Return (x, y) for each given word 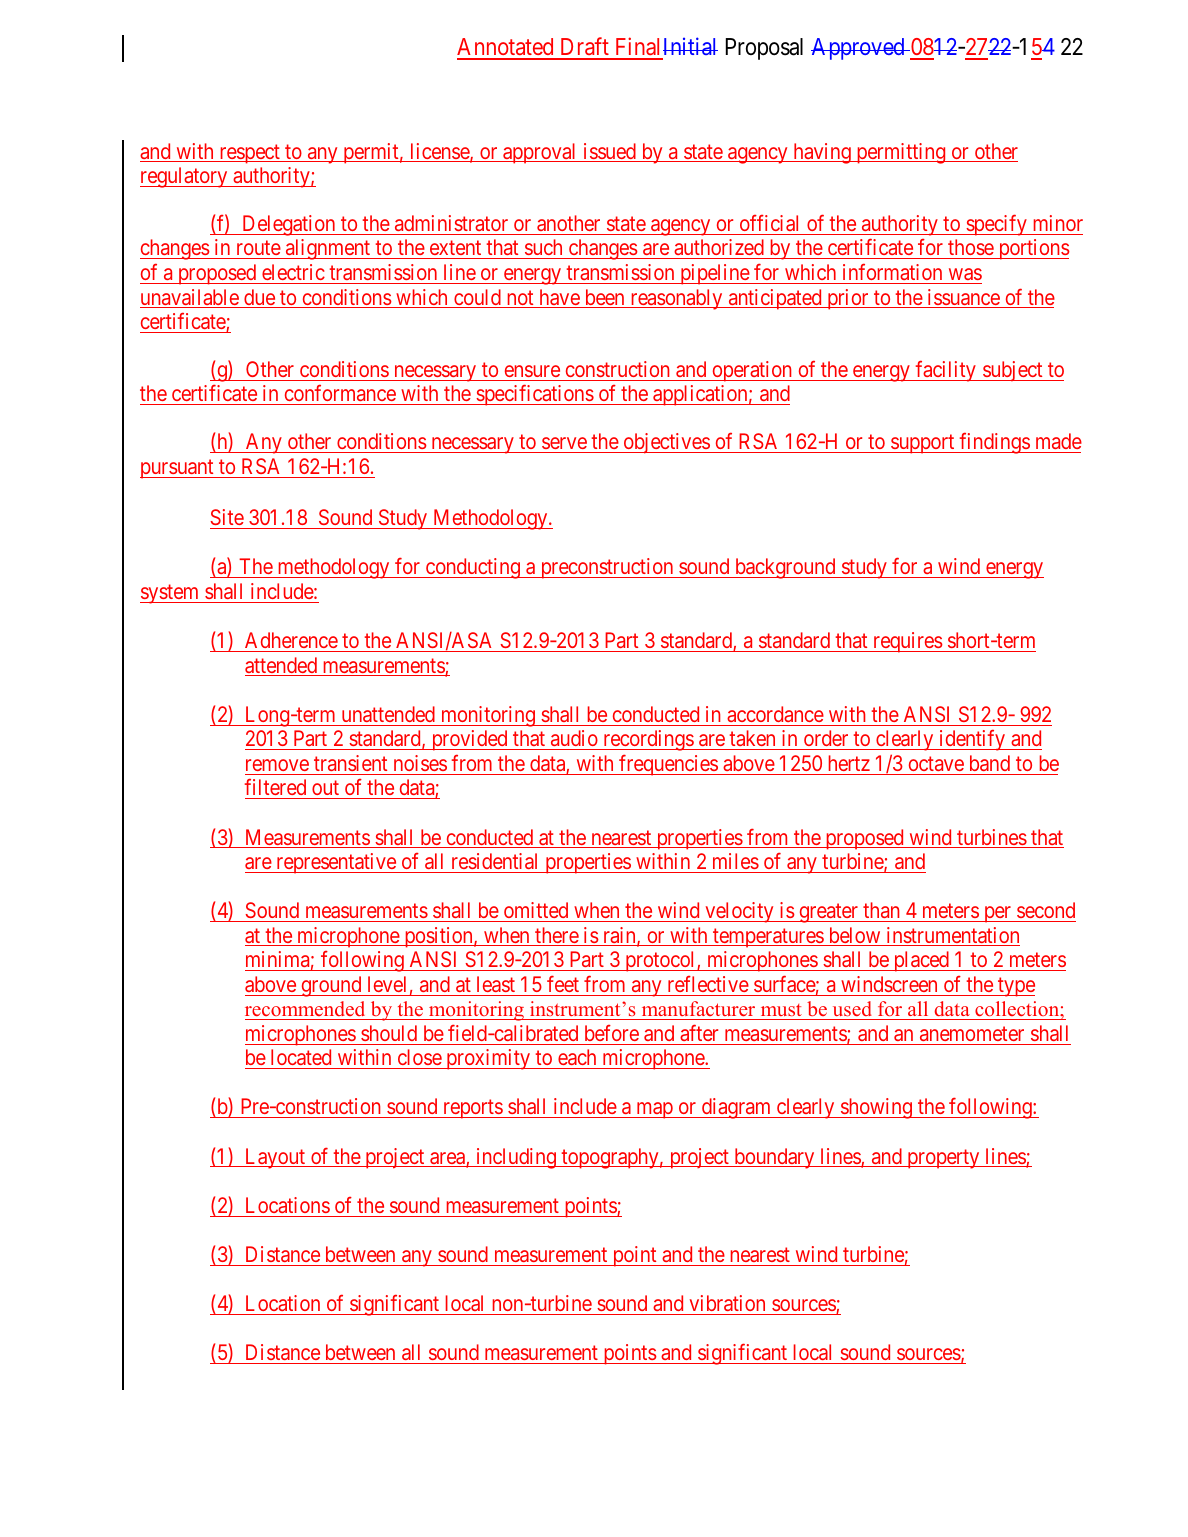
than (881, 910)
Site (227, 517)
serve (564, 445)
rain (619, 936)
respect (249, 154)
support (923, 444)
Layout (275, 1158)
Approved (859, 49)
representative (336, 863)
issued (609, 152)
